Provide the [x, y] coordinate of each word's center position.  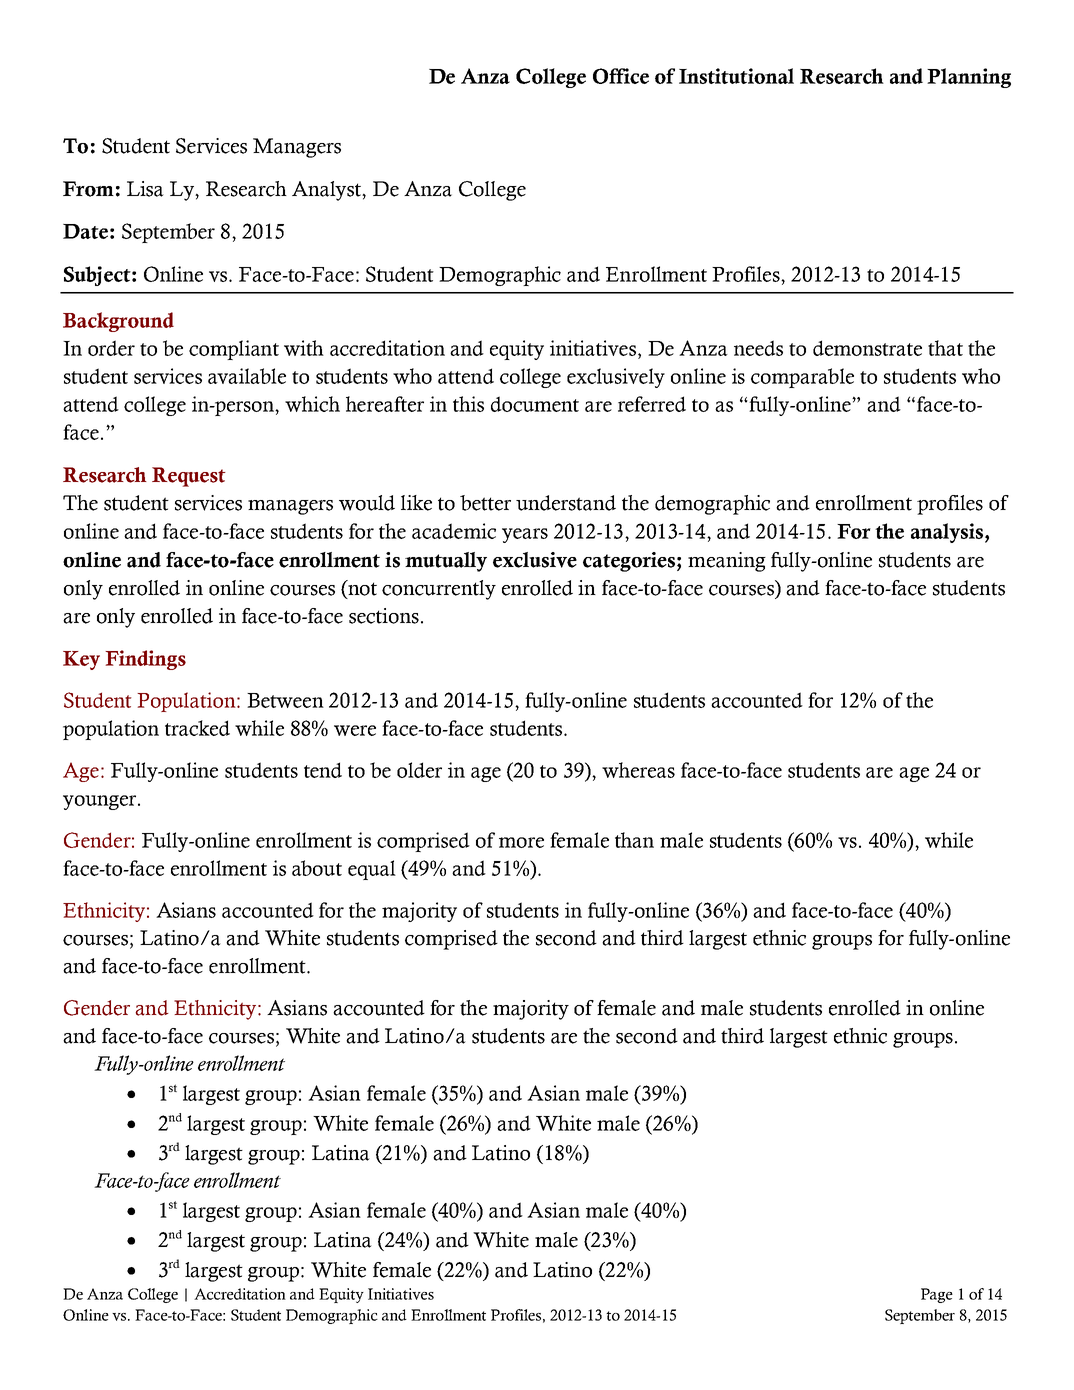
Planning [969, 78]
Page [937, 1295]
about [317, 868]
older [419, 770]
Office [621, 76]
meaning [727, 562]
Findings [145, 660]
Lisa [145, 189]
